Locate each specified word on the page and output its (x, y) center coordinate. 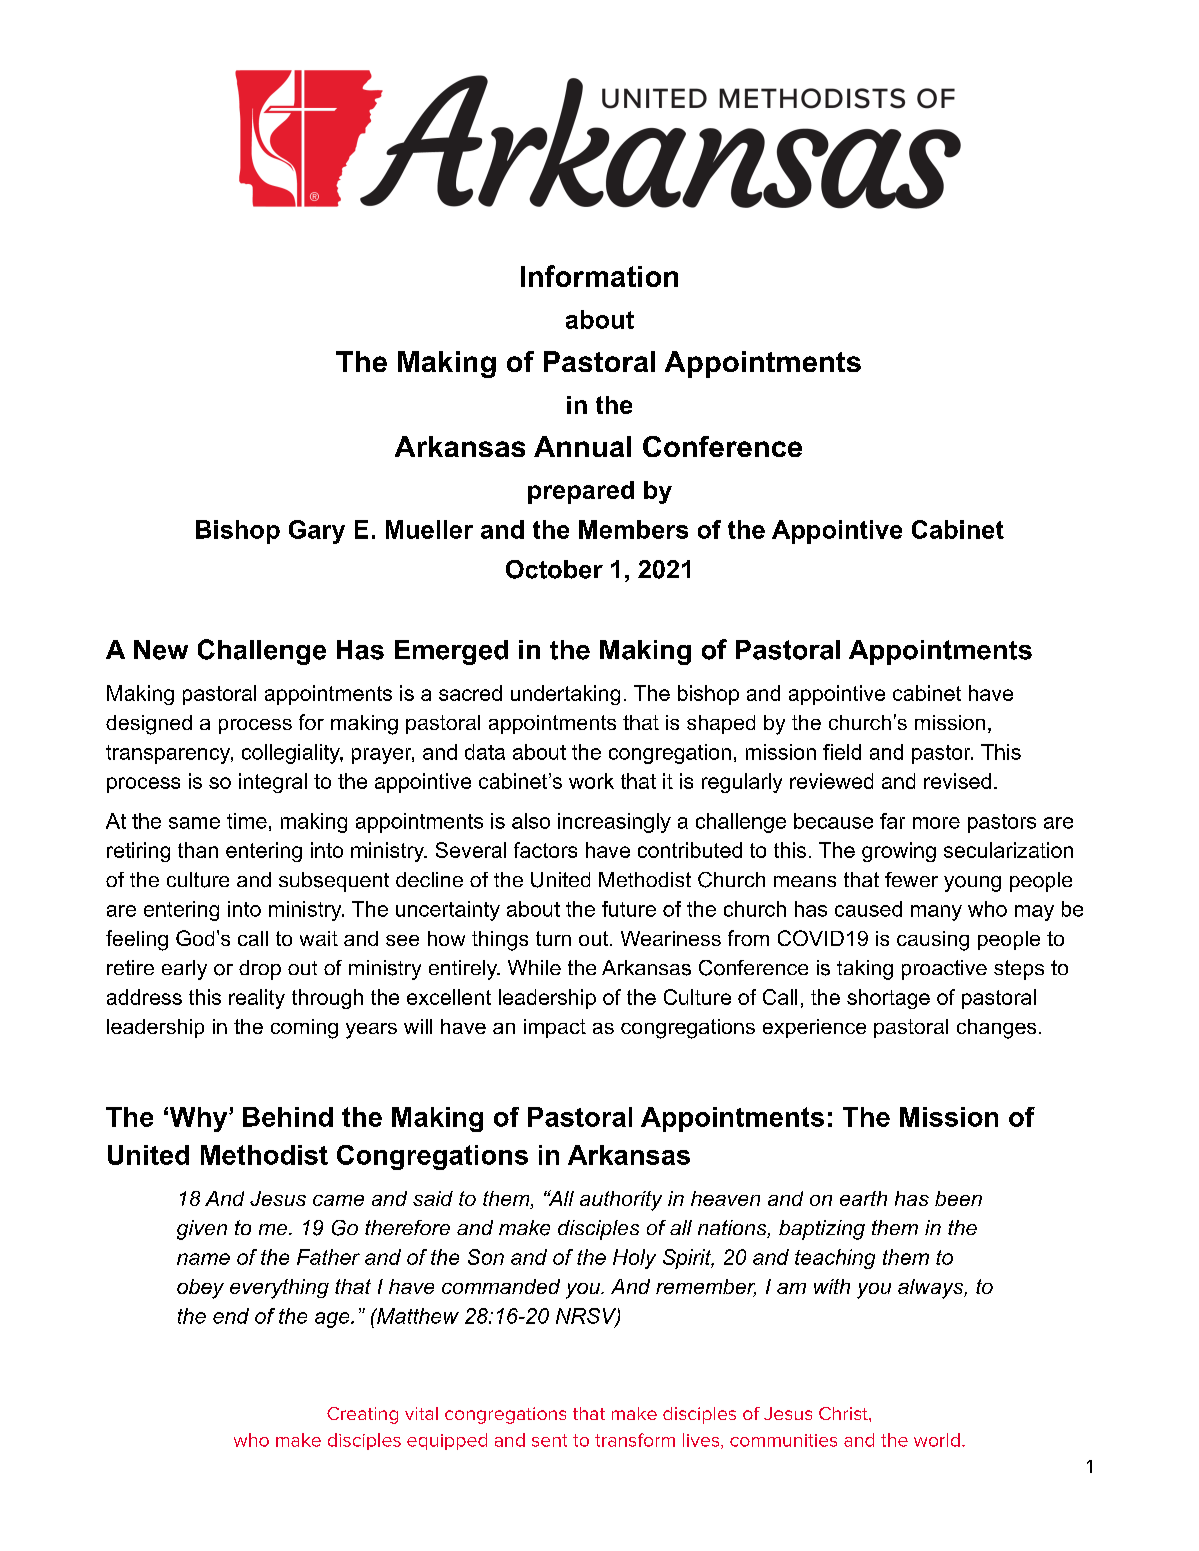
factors (545, 850)
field (842, 752)
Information (599, 276)
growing (899, 852)
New (161, 650)
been (958, 1198)
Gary (317, 532)
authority (621, 1201)
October (554, 569)
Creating (362, 1415)
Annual (582, 446)
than (198, 850)
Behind (288, 1117)
